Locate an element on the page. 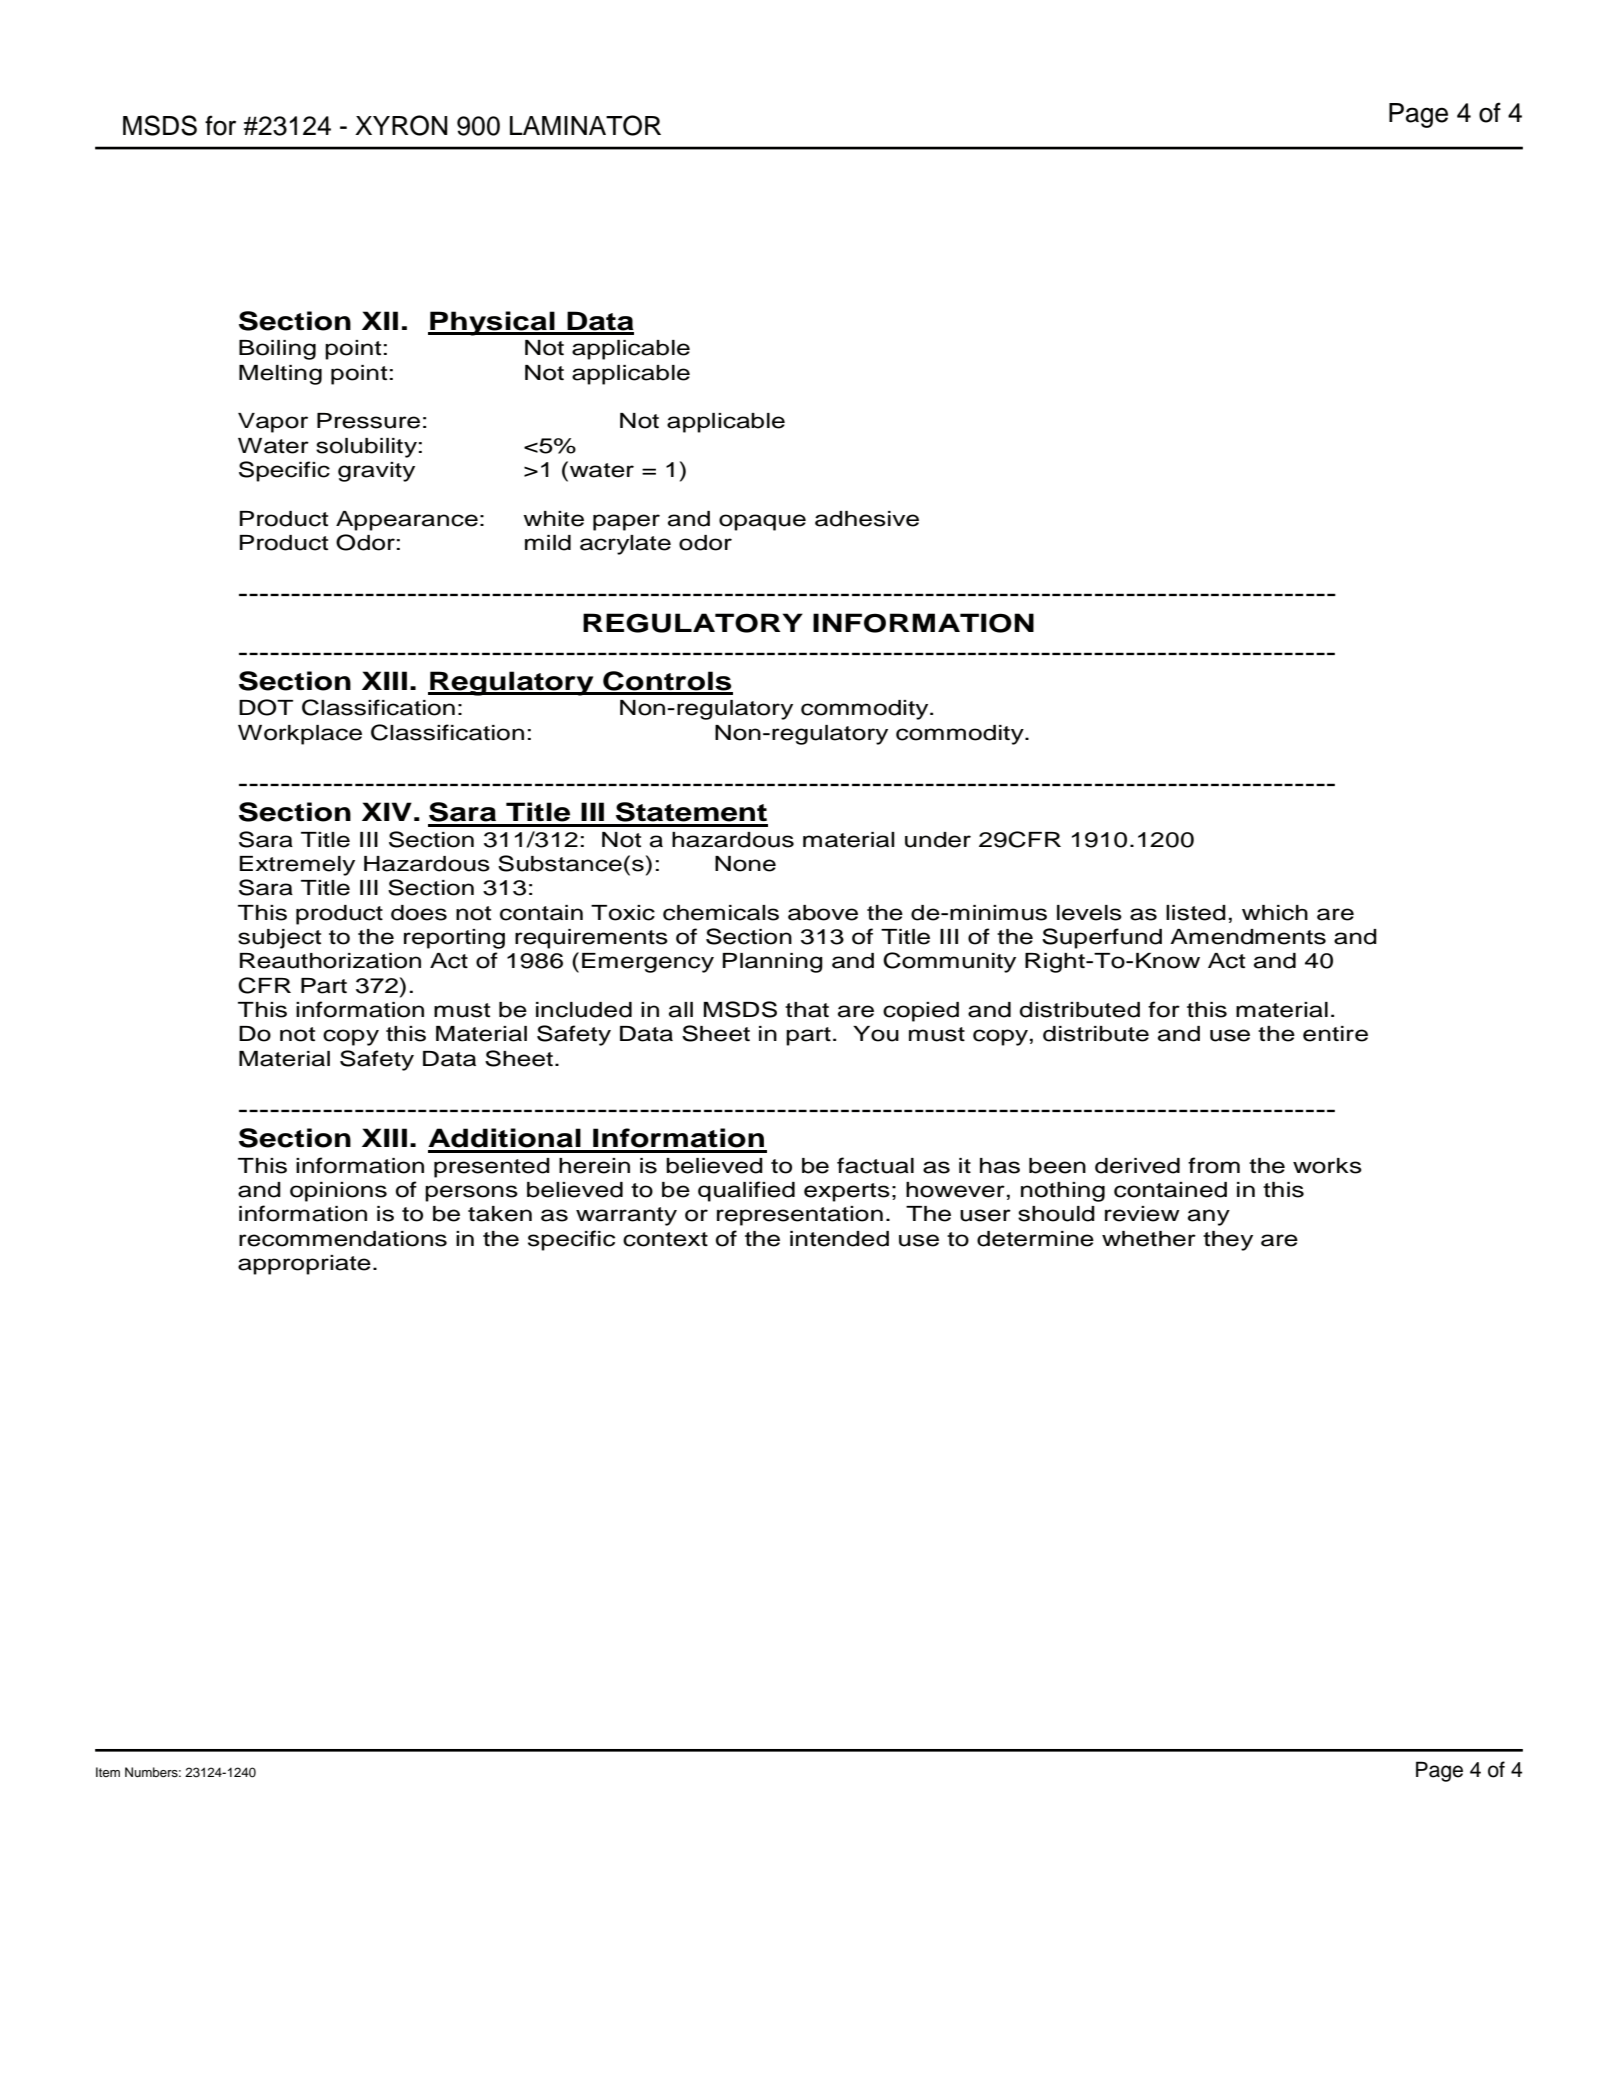 The width and height of the image is (1618, 2094). Melting is located at coordinates (280, 375).
